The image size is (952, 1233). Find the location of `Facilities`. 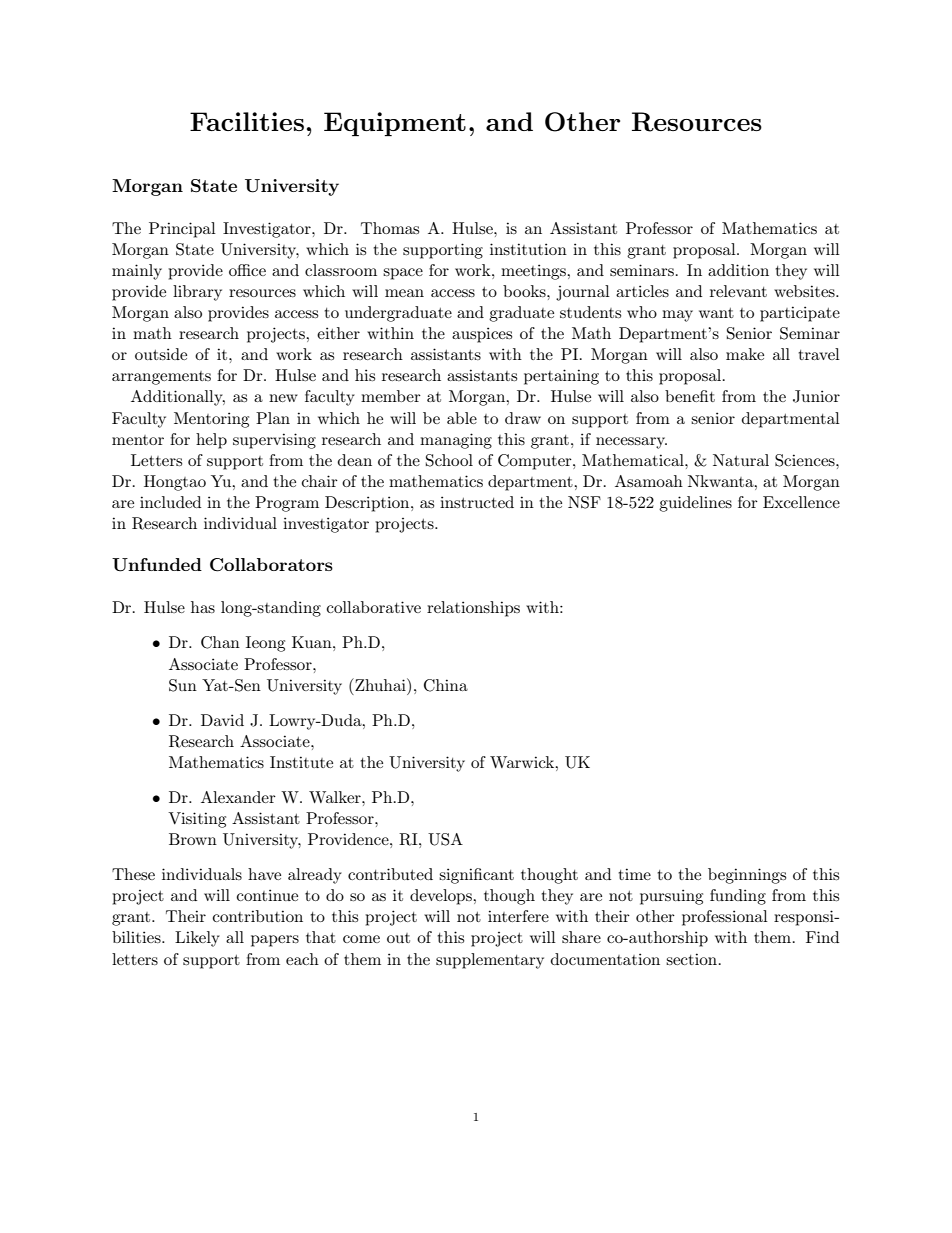

Facilities is located at coordinates (247, 121).
